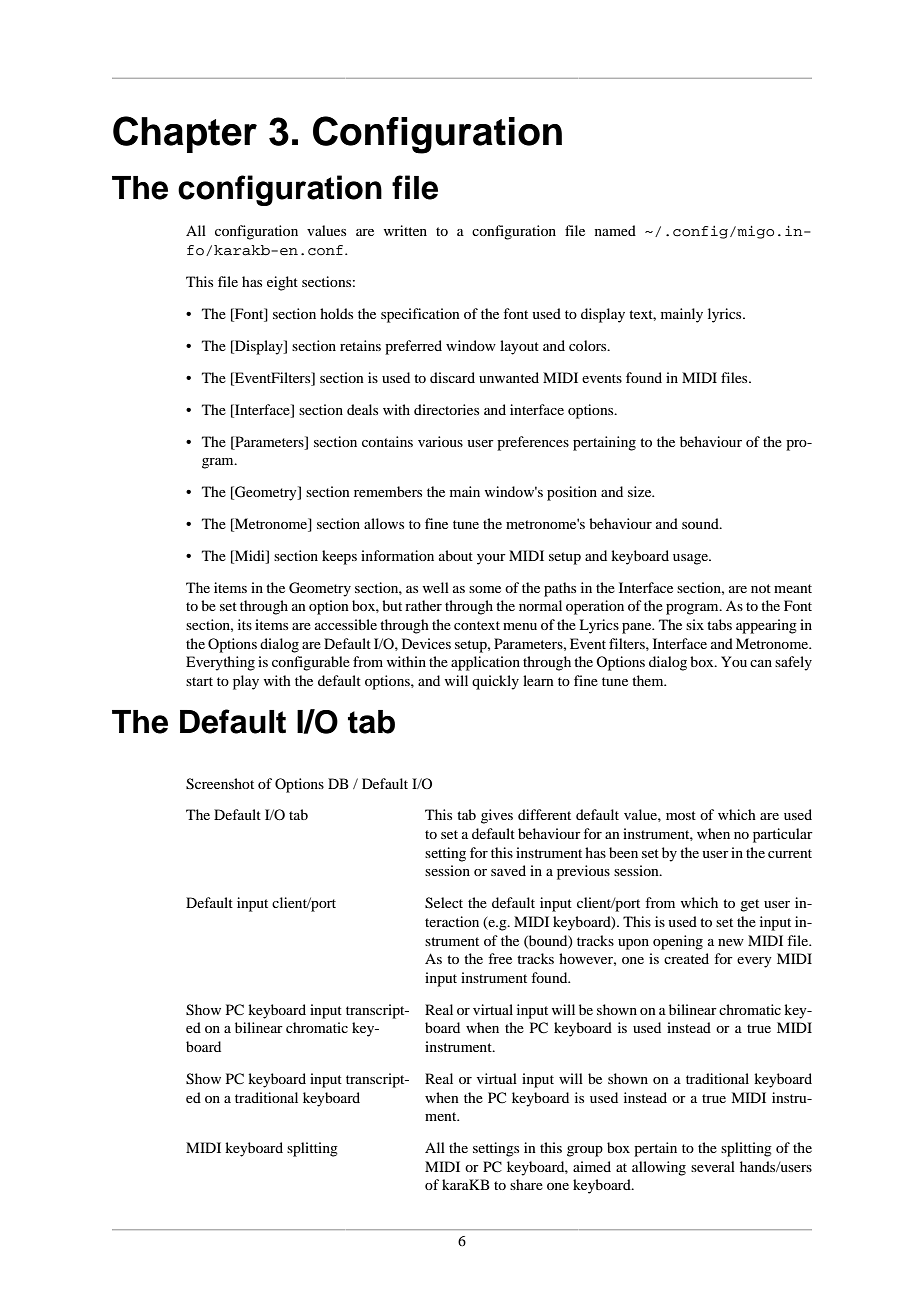 This screenshot has width=924, height=1308. I want to click on share, so click(526, 1184).
